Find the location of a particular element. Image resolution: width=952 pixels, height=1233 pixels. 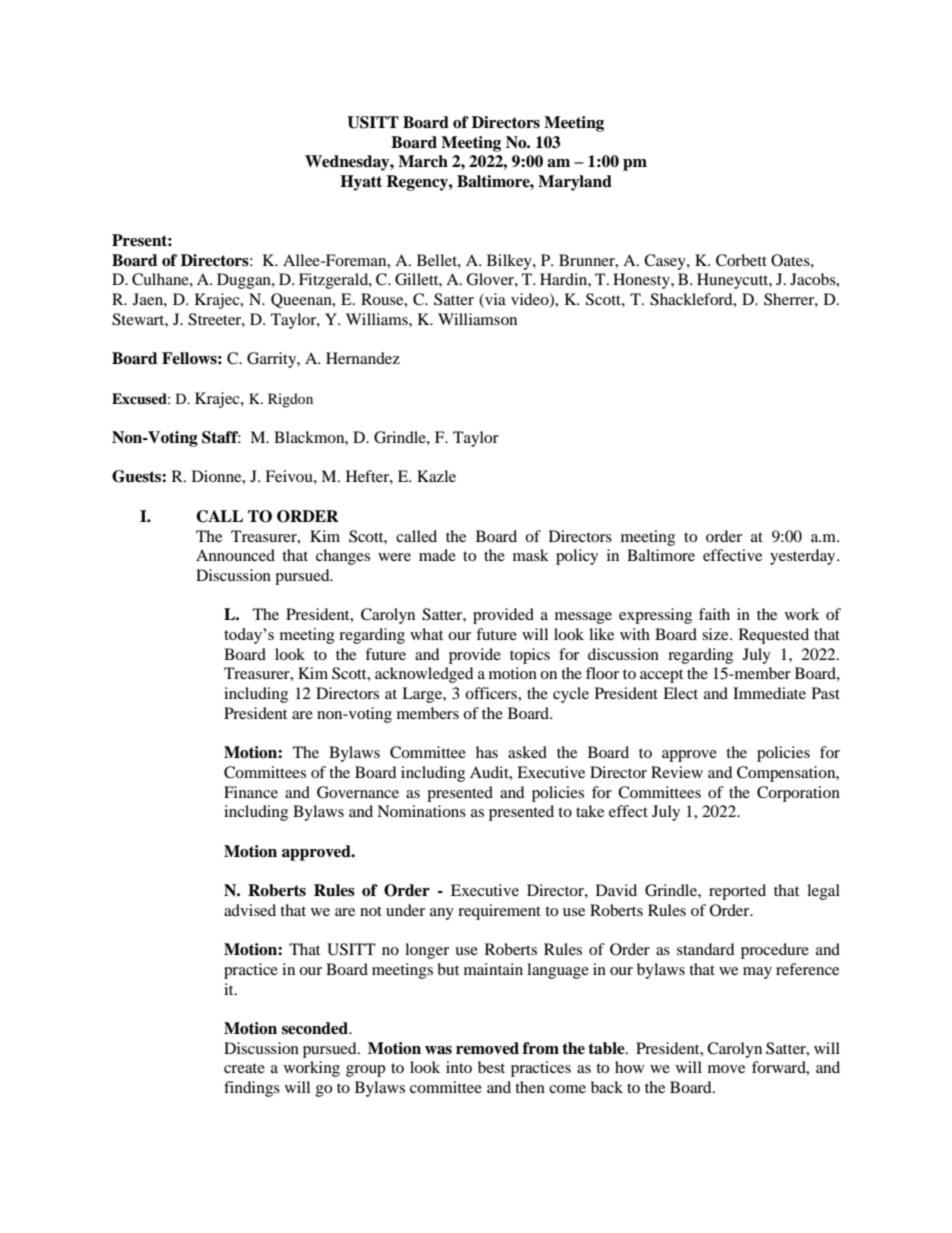

seconded is located at coordinates (316, 1028).
